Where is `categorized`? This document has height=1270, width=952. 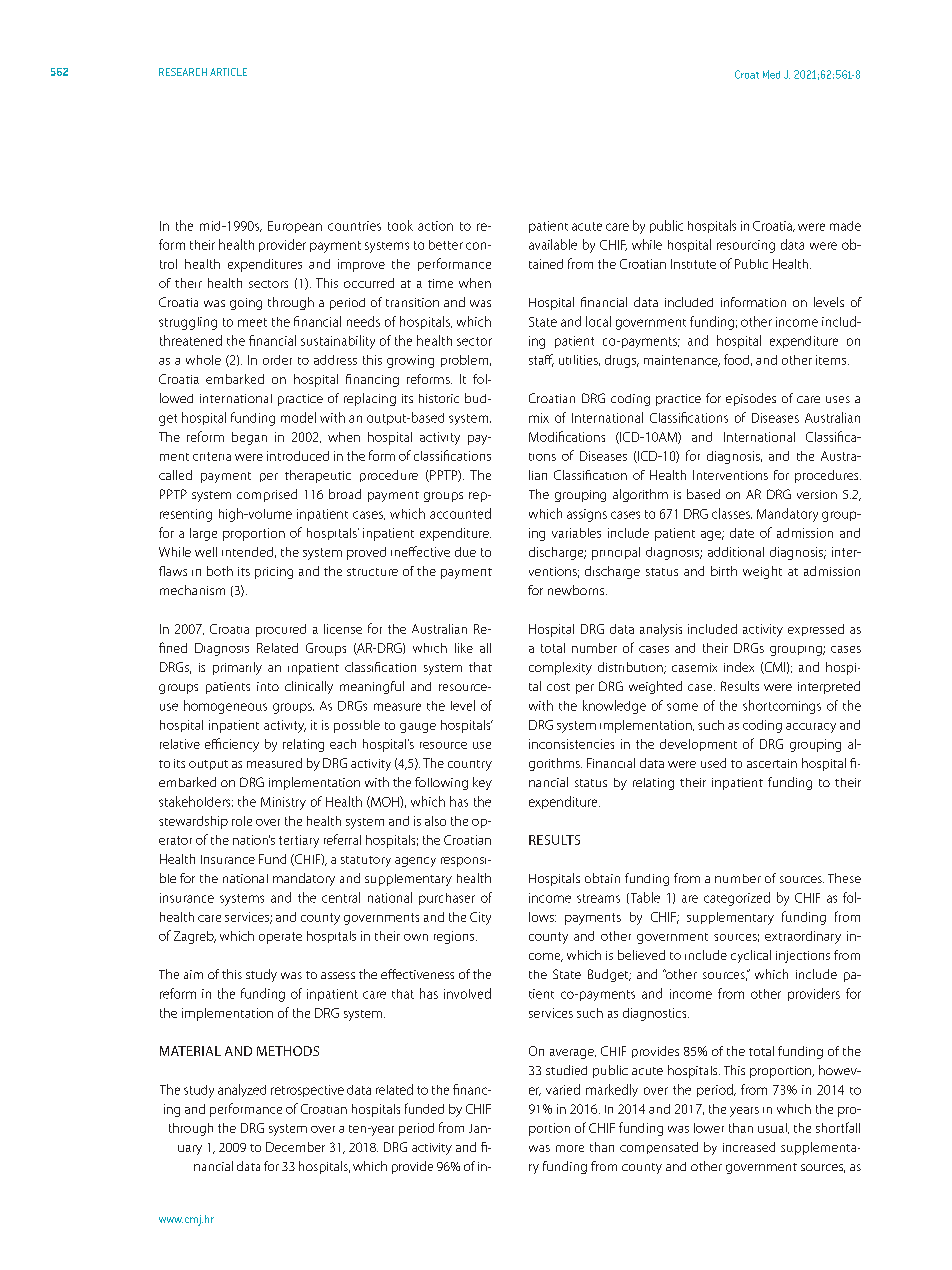 categorized is located at coordinates (737, 899).
